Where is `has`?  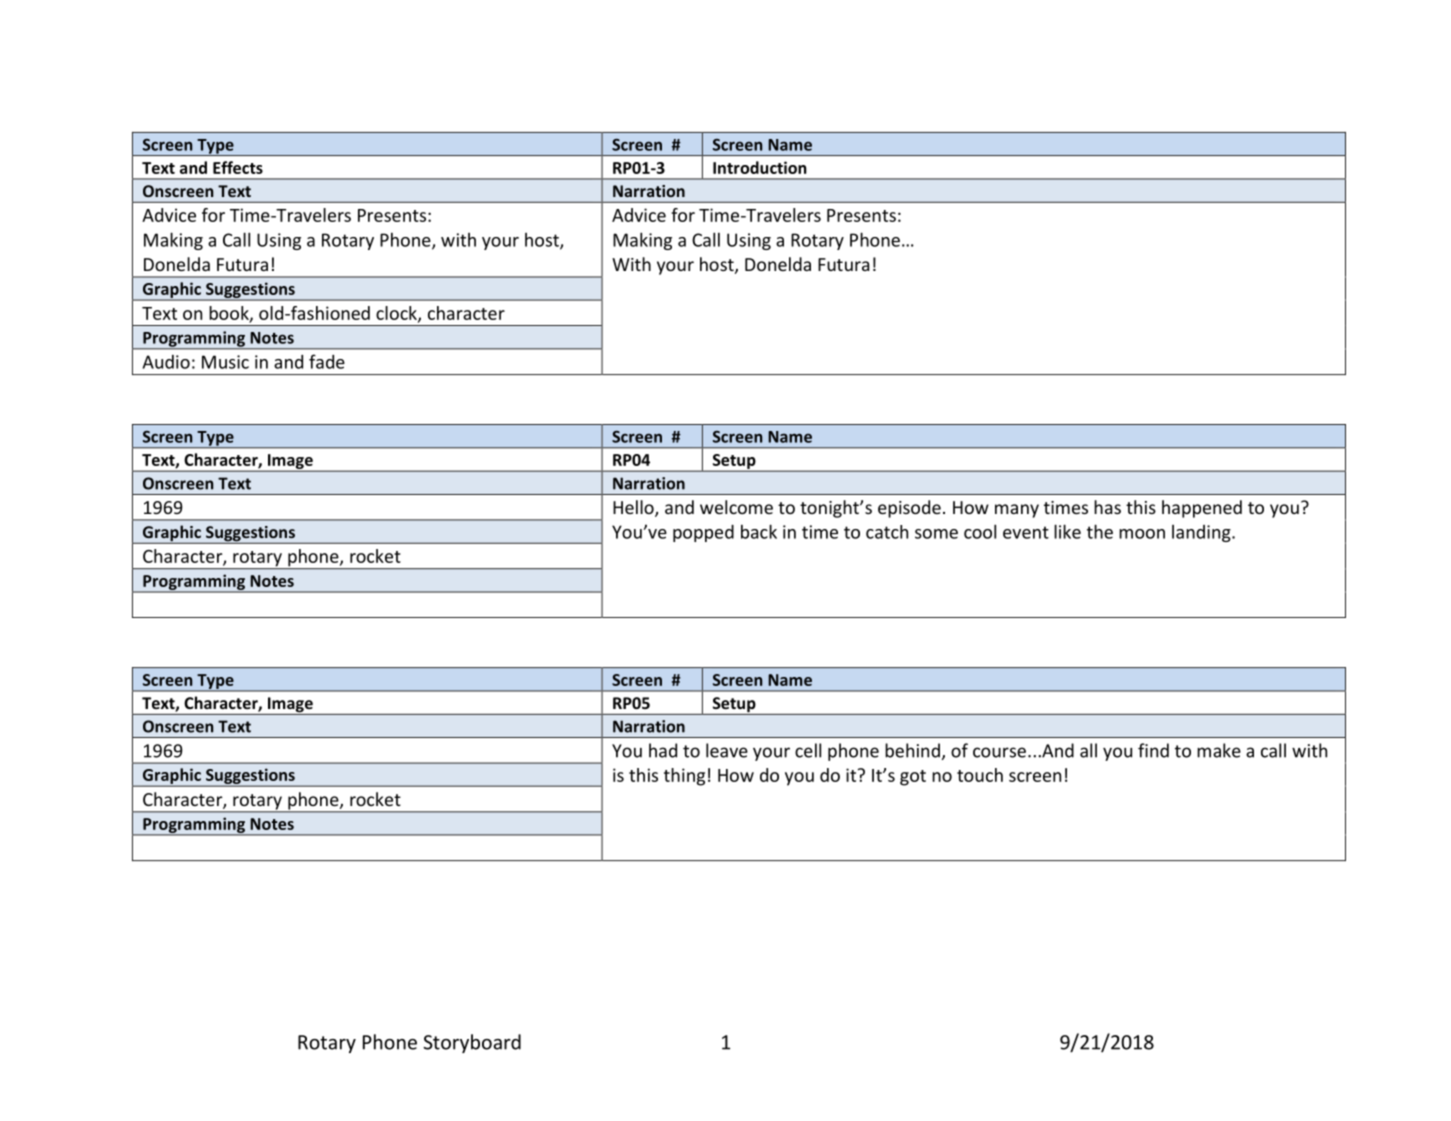
has is located at coordinates (1107, 507).
